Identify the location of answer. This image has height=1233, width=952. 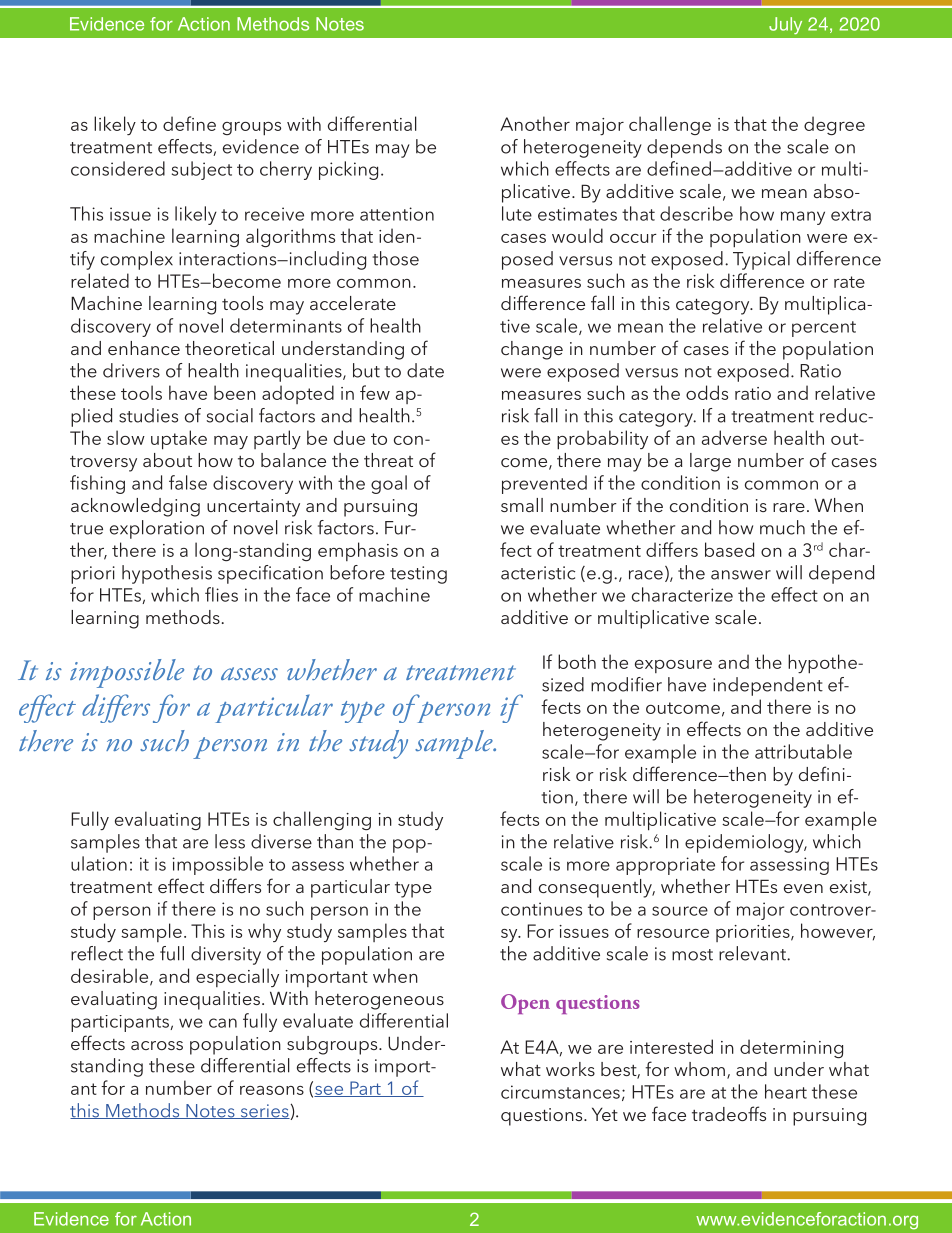
(741, 575).
